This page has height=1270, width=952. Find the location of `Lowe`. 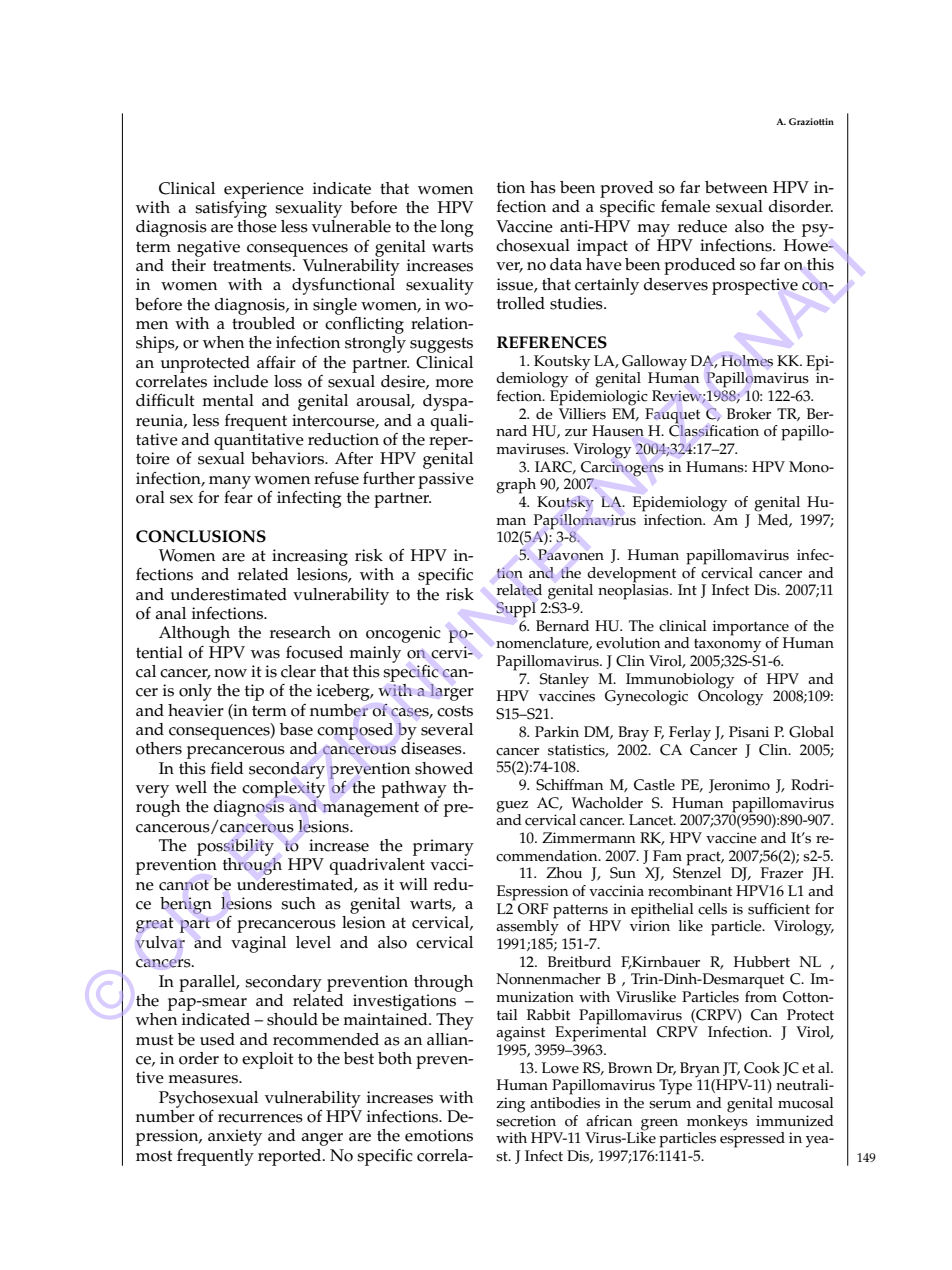

Lowe is located at coordinates (560, 1068).
